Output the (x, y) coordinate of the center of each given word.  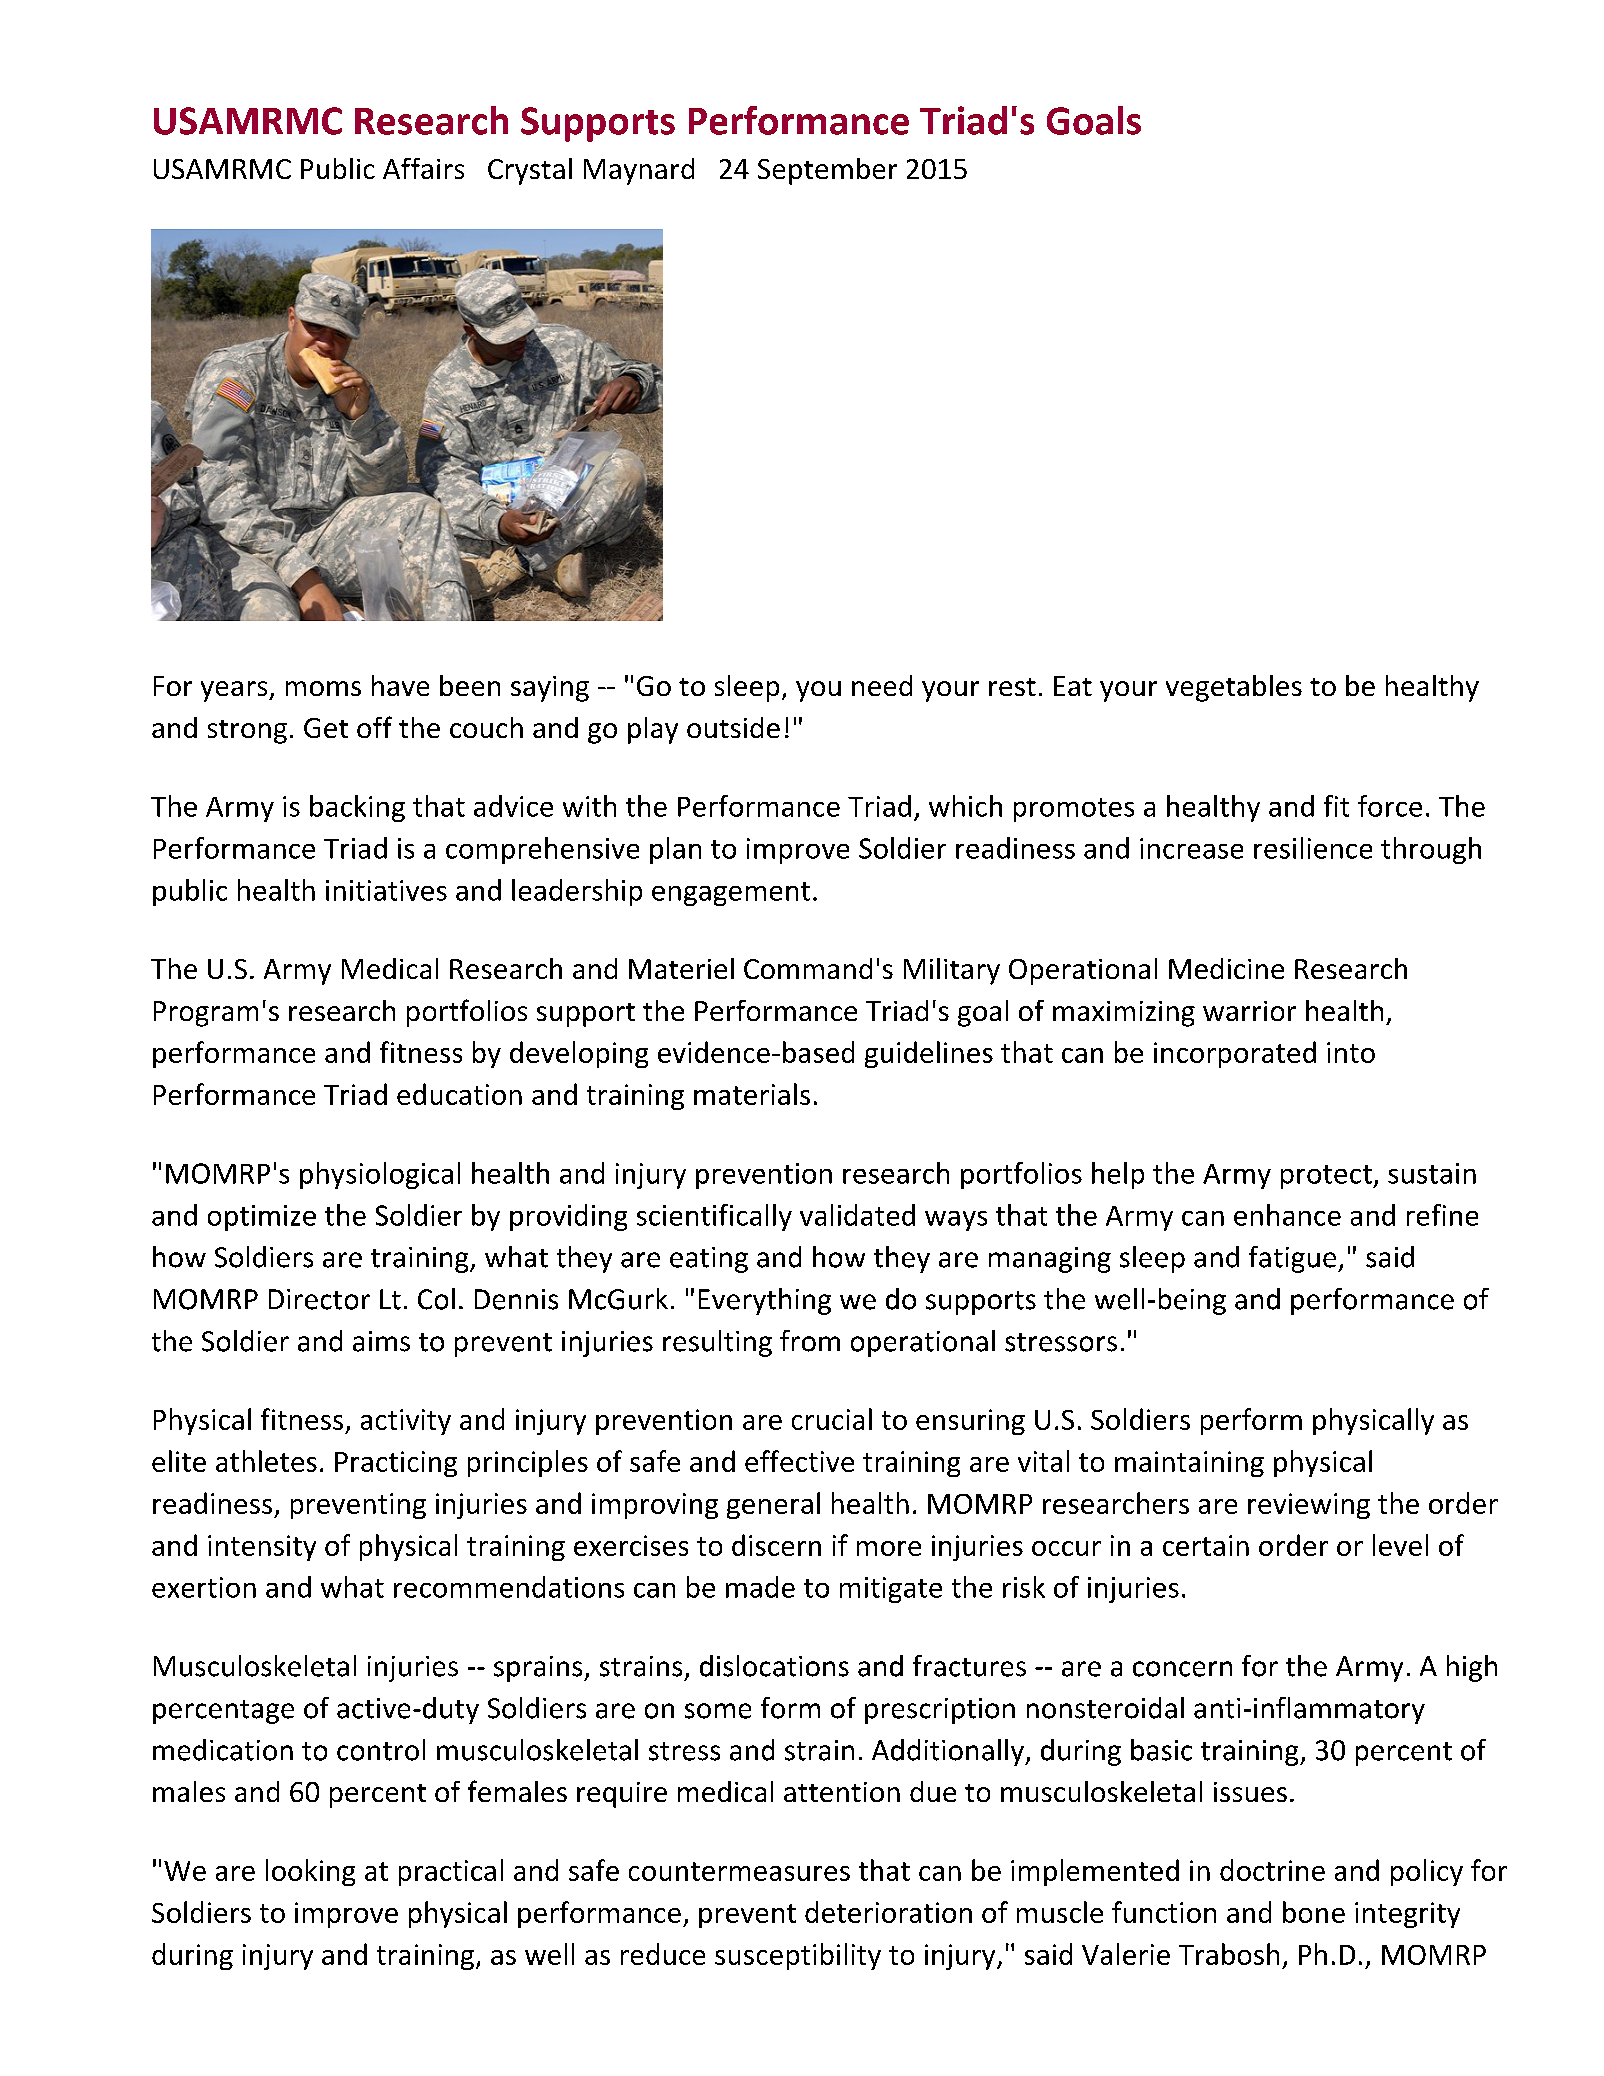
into (1351, 1052)
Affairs (423, 168)
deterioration (888, 1912)
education (459, 1094)
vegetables (1234, 688)
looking (310, 1872)
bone (1314, 1912)
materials (752, 1094)
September (827, 171)
